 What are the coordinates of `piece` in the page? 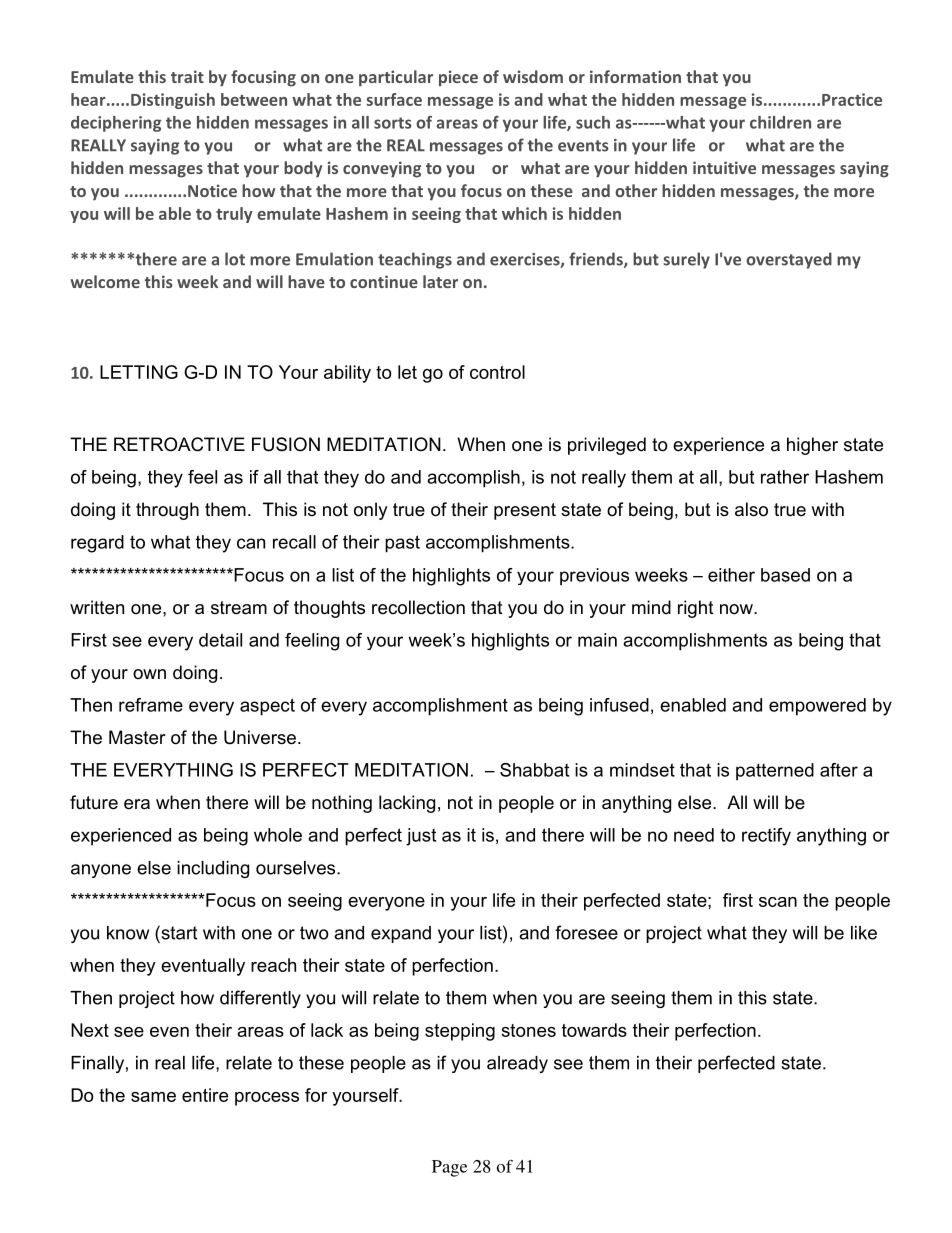 It's located at (458, 78).
